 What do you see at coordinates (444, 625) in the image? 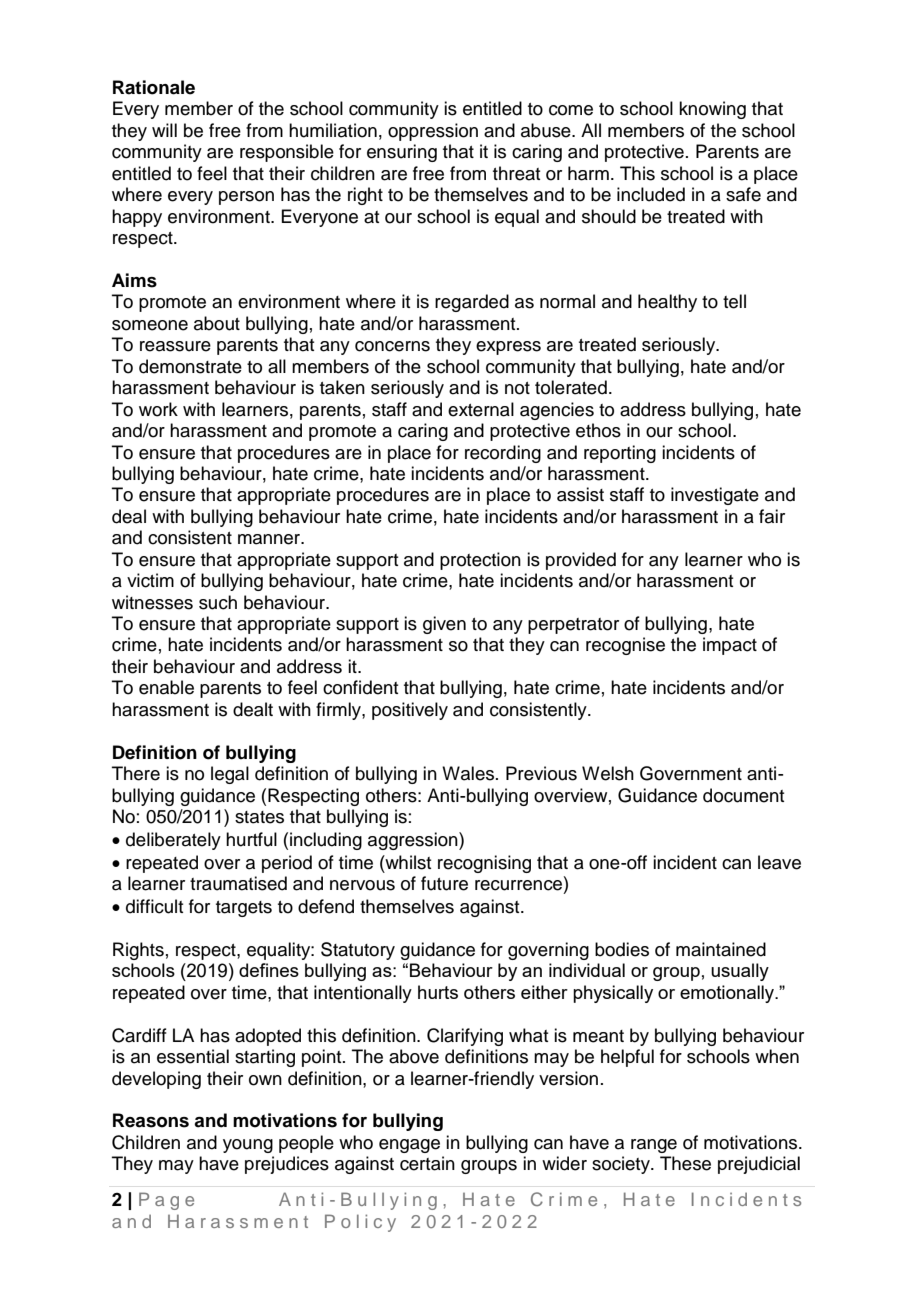
I see `given` at bounding box center [444, 625].
